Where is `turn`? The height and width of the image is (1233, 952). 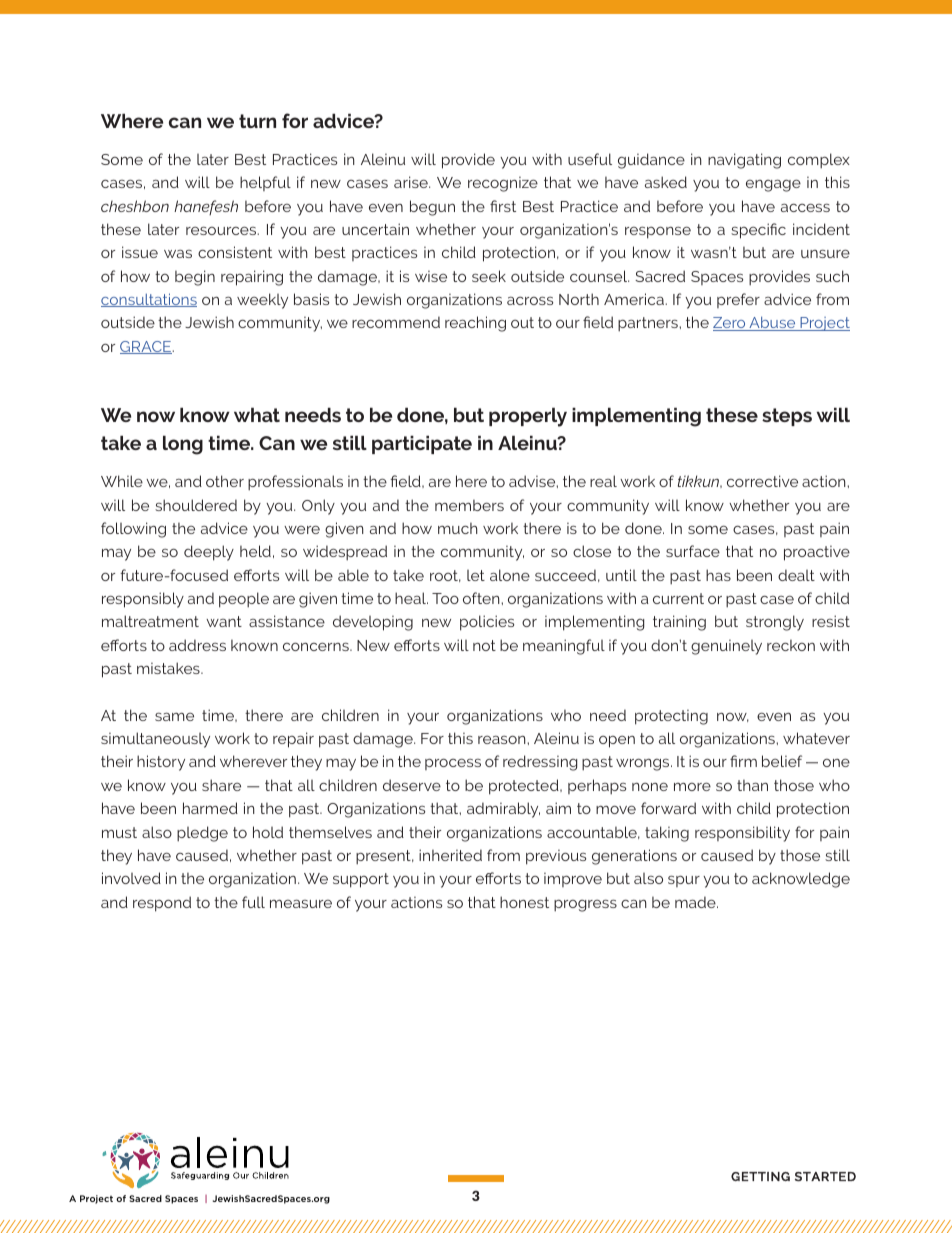 turn is located at coordinates (257, 121).
